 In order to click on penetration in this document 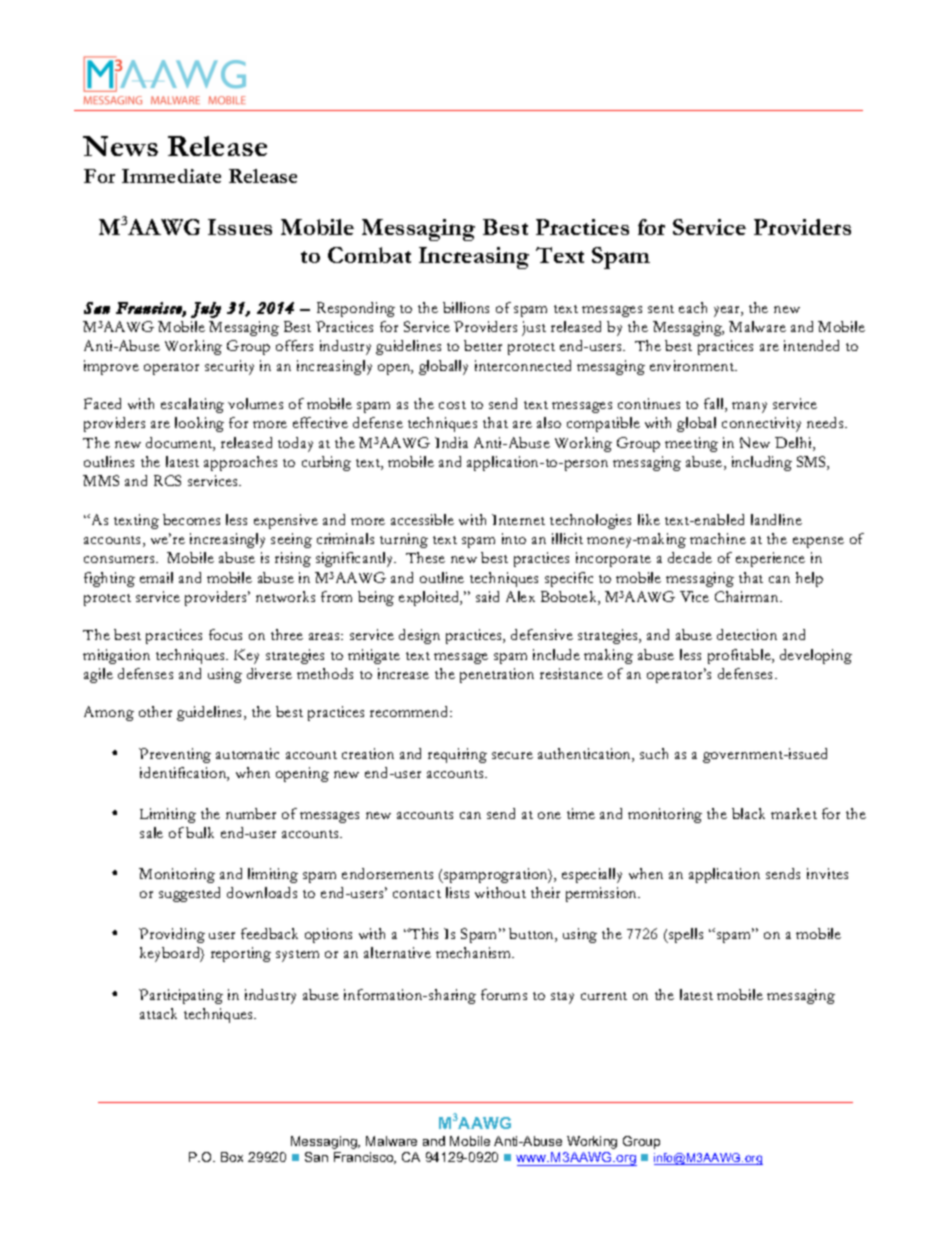, I will do `click(497, 675)`.
